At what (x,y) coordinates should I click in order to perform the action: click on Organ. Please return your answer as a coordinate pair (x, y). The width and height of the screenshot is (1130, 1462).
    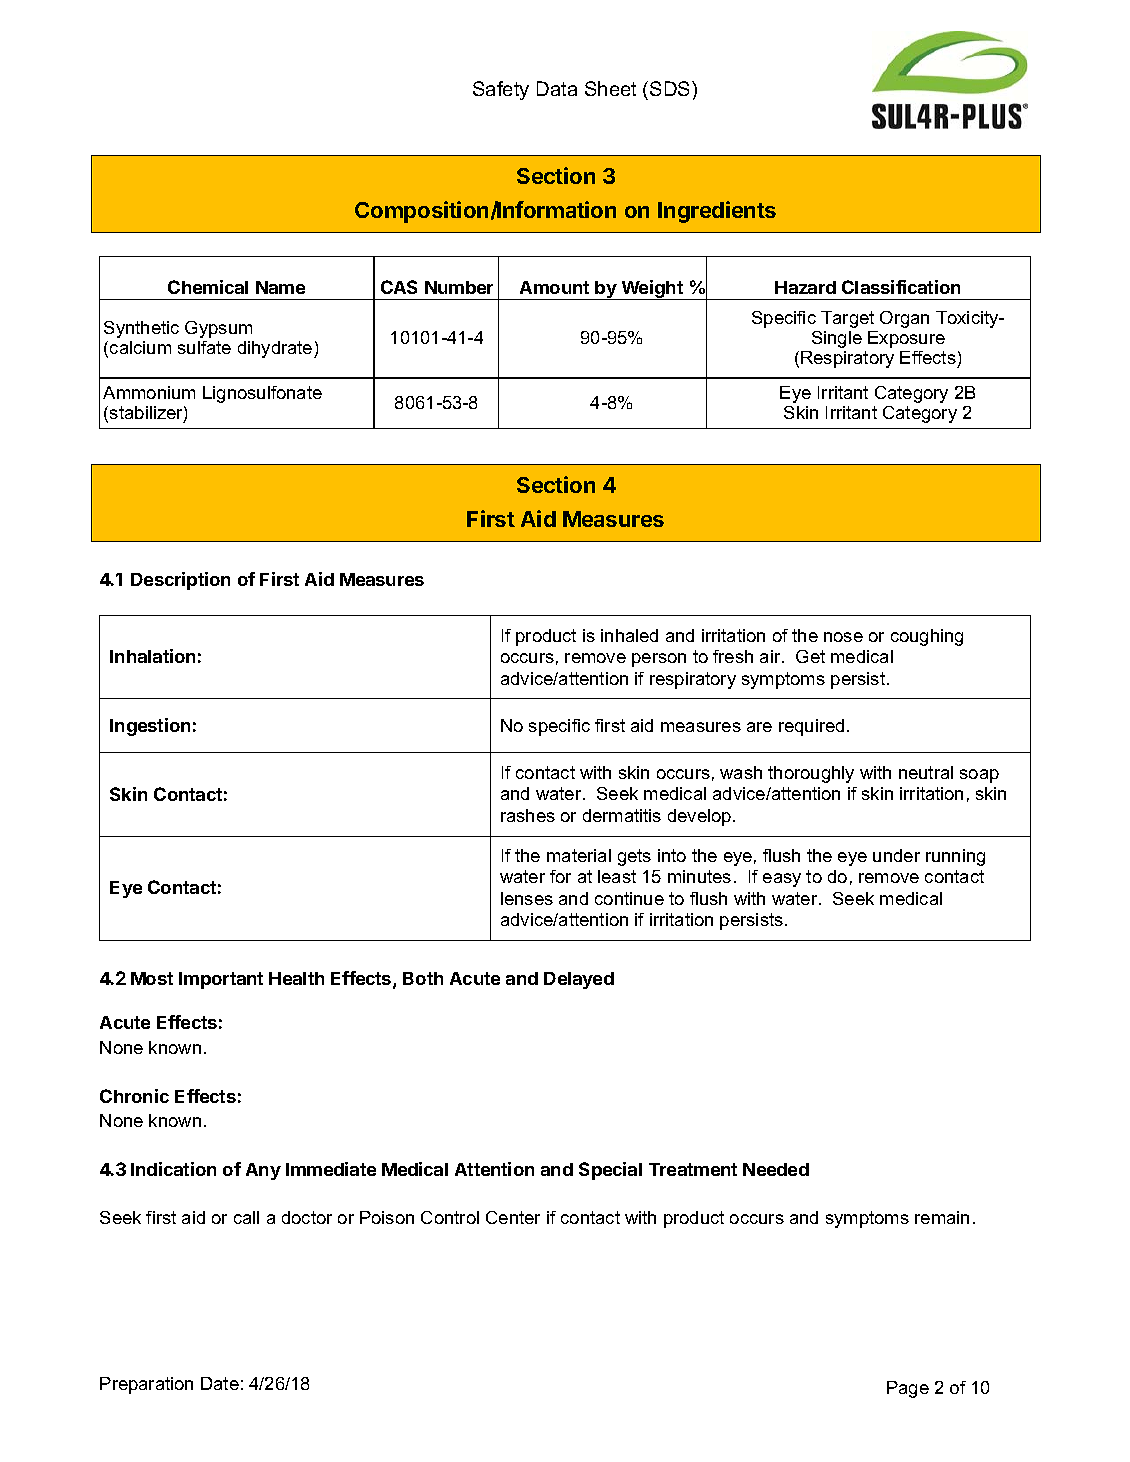
    Looking at the image, I should click on (904, 319).
